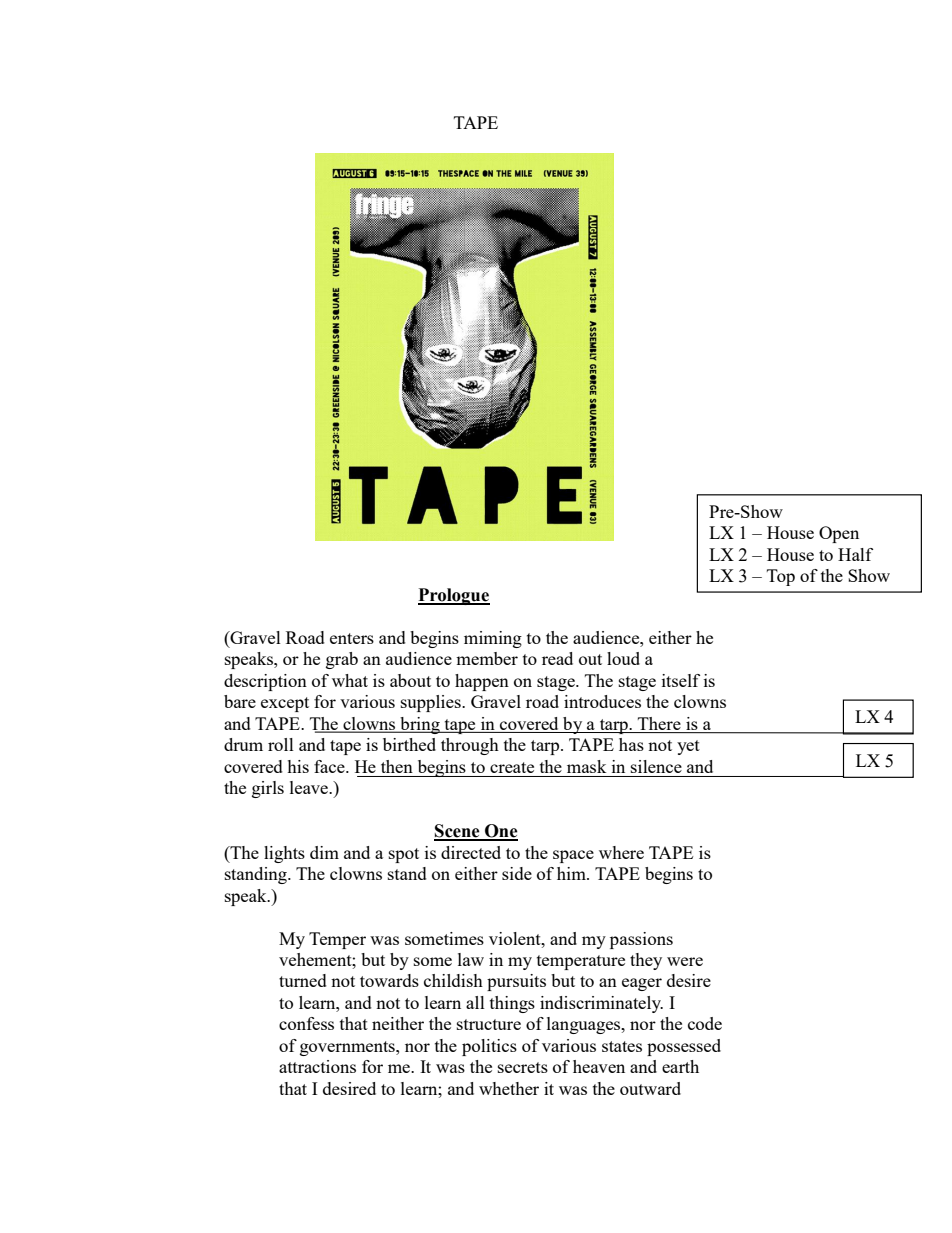 This document has width=952, height=1233. What do you see at coordinates (523, 1067) in the document?
I see `secrets` at bounding box center [523, 1067].
